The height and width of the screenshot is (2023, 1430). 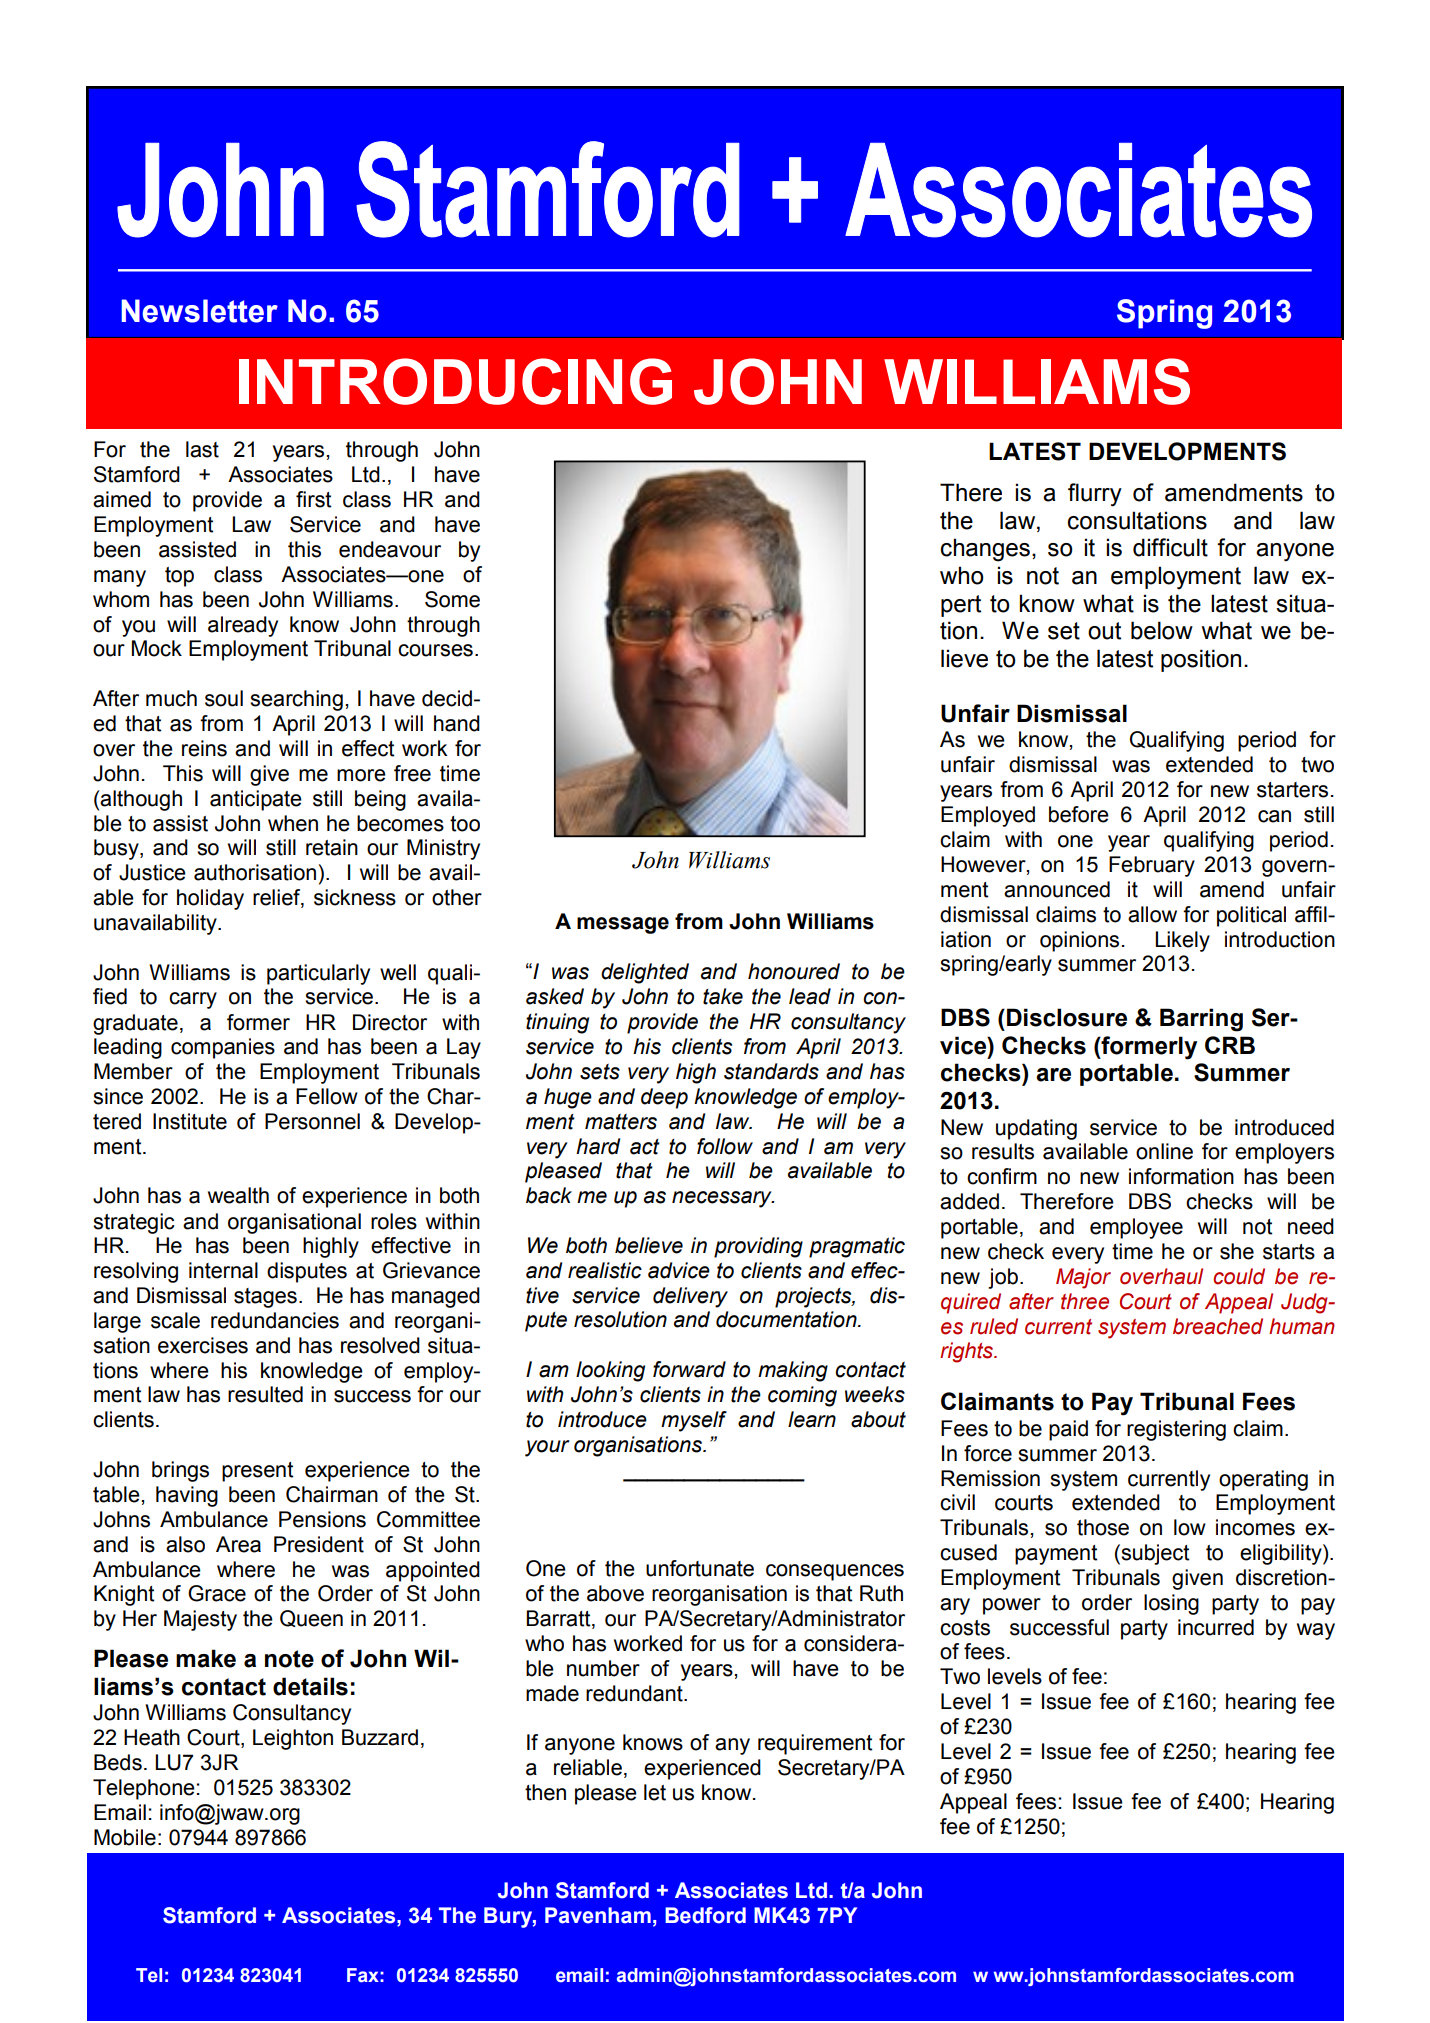 I want to click on Mobile, so click(x=125, y=1837).
